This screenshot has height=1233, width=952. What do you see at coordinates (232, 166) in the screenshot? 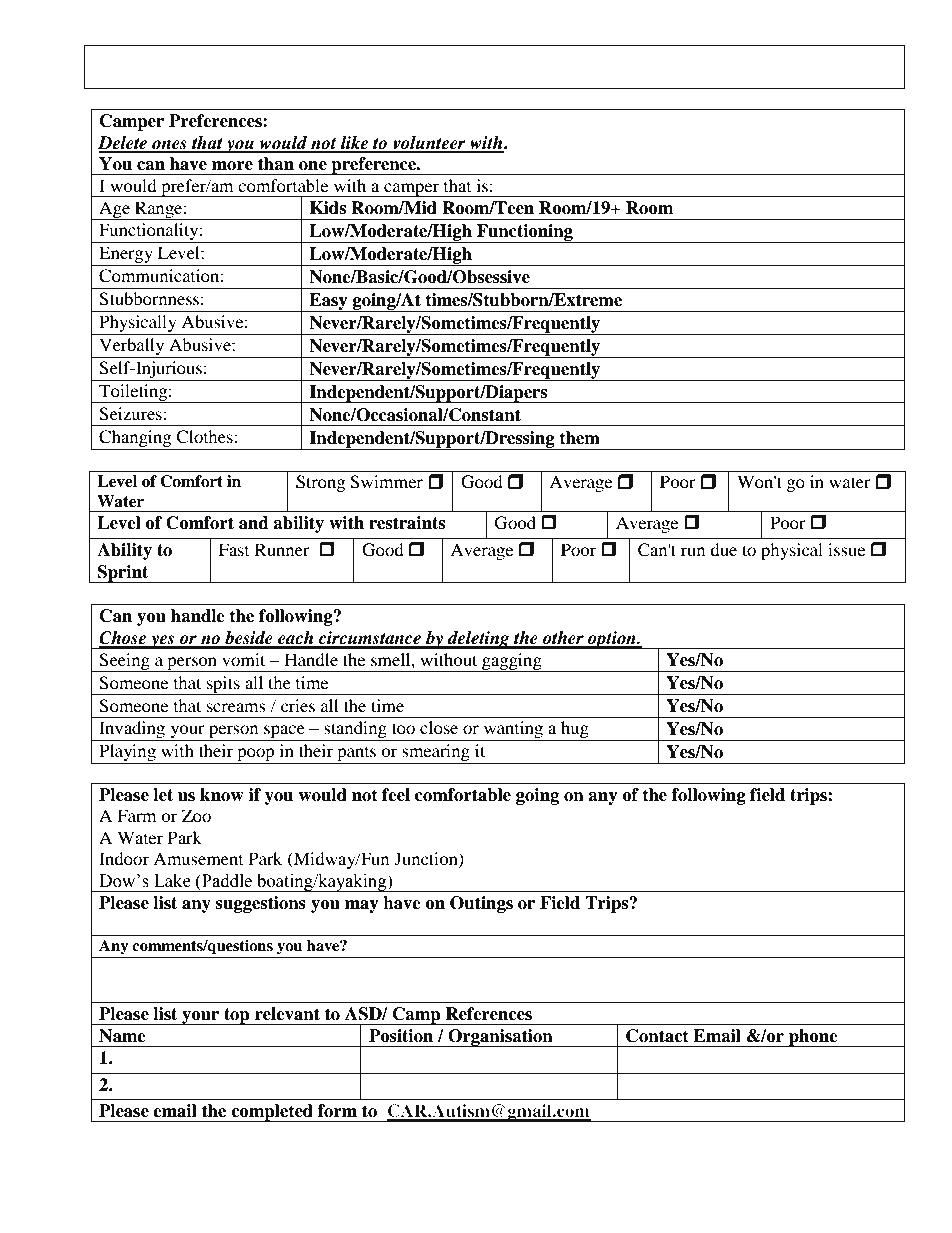
I see `more` at bounding box center [232, 166].
